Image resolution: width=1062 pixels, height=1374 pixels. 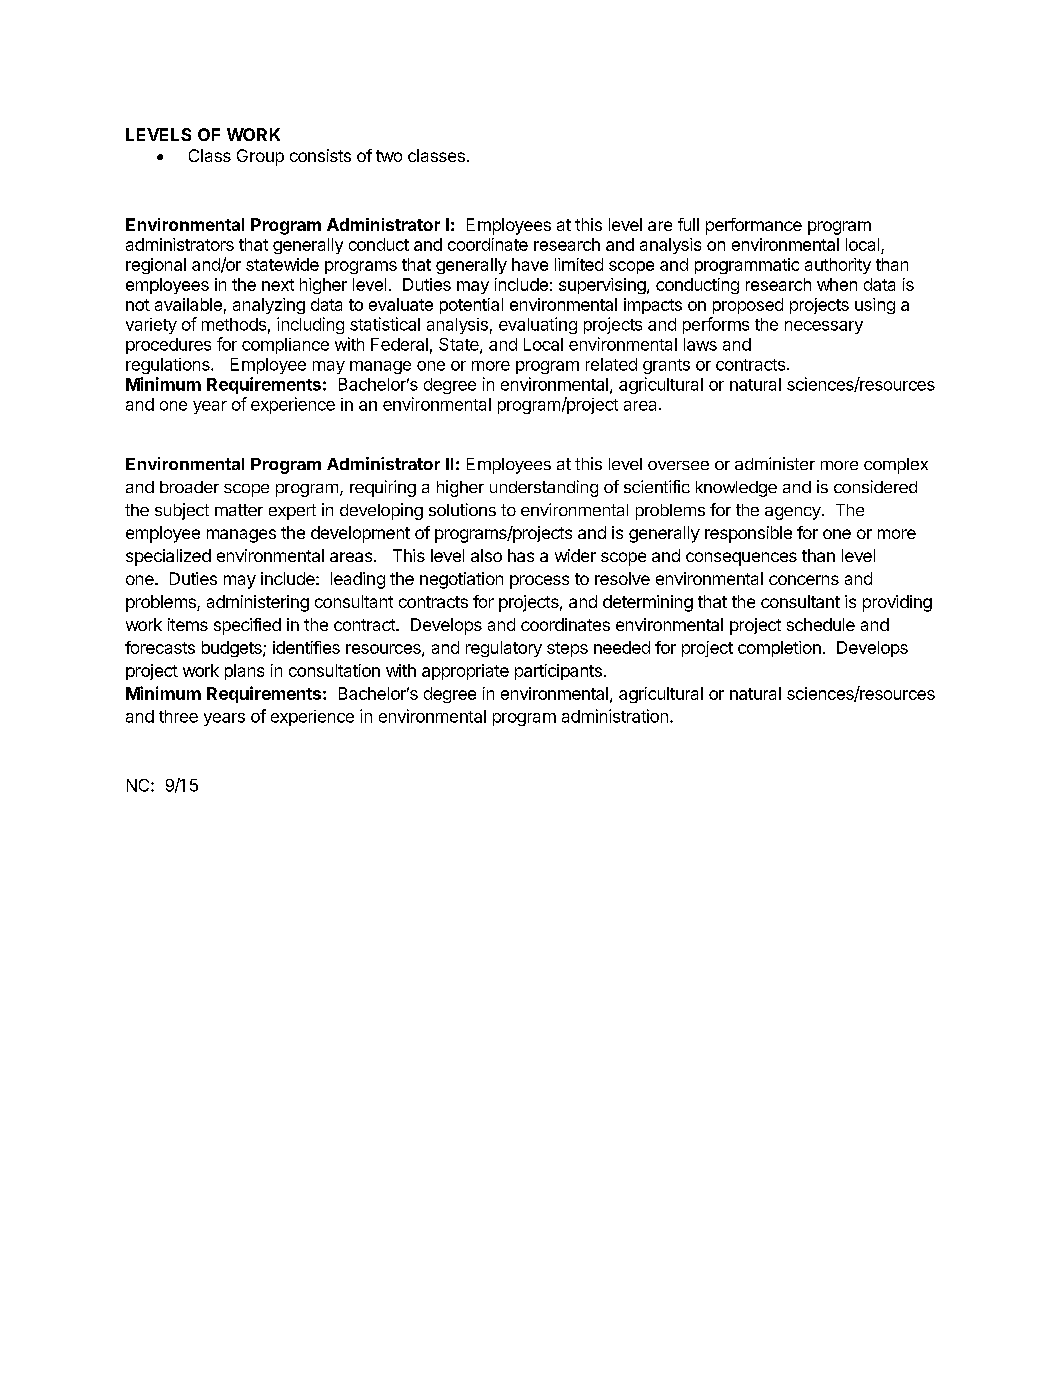 I want to click on completion, so click(x=779, y=649).
